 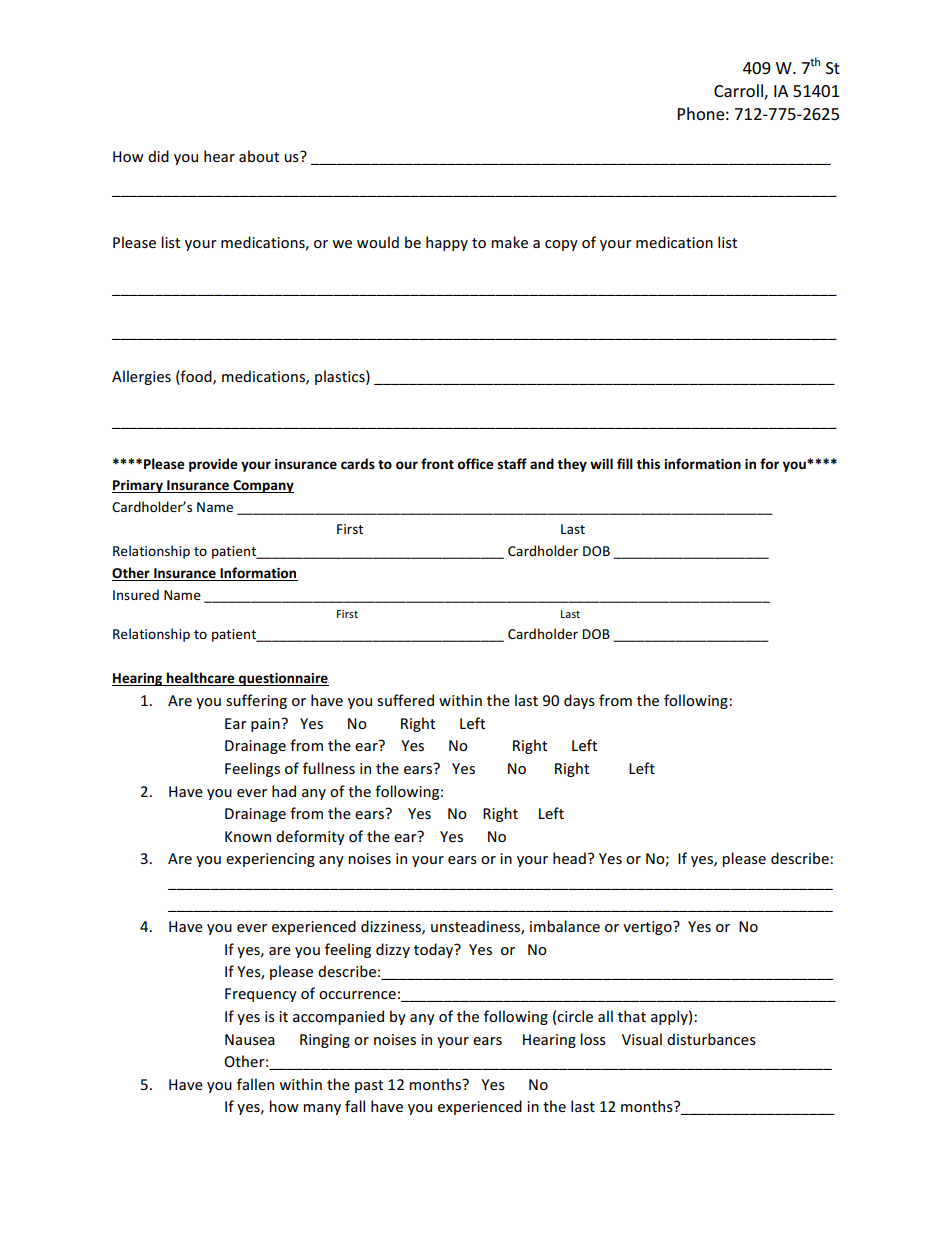 I want to click on suffered, so click(x=405, y=700).
